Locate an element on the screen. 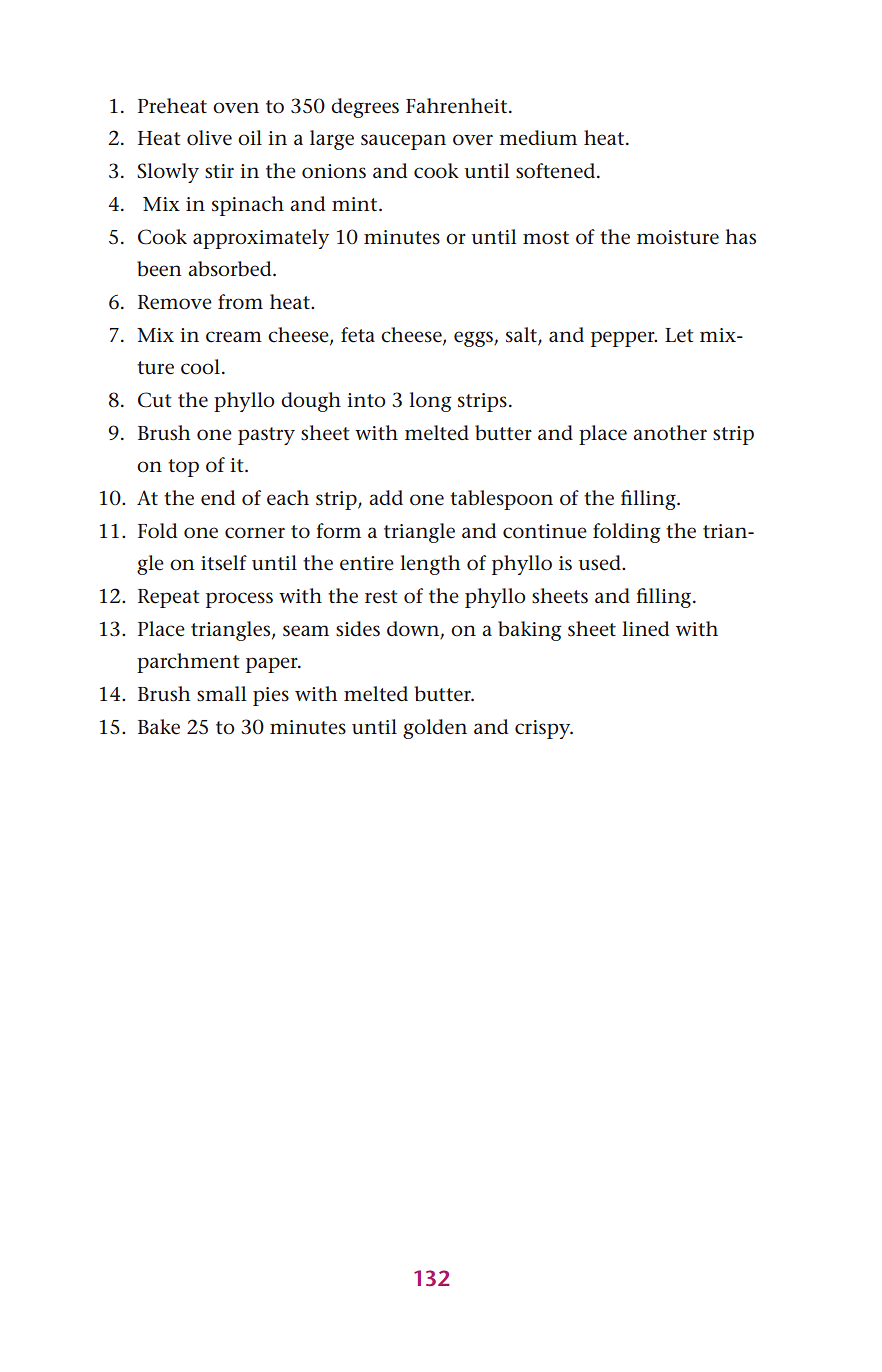  Let is located at coordinates (679, 335).
